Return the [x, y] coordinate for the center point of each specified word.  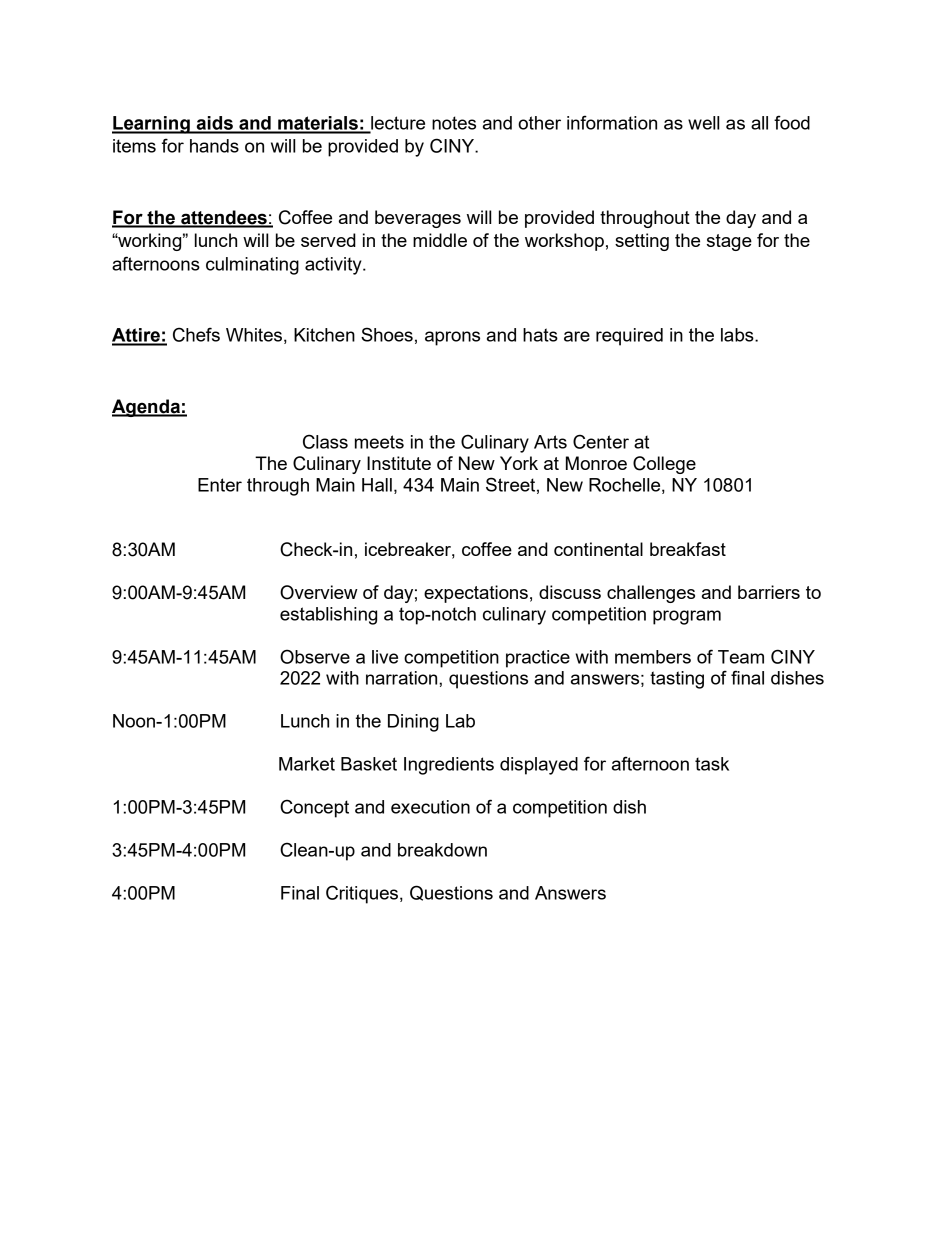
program [687, 617]
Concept [314, 808]
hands [214, 146]
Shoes [387, 334]
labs [738, 335]
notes [454, 123]
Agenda [147, 408]
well [703, 123]
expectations [476, 594]
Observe [315, 656]
